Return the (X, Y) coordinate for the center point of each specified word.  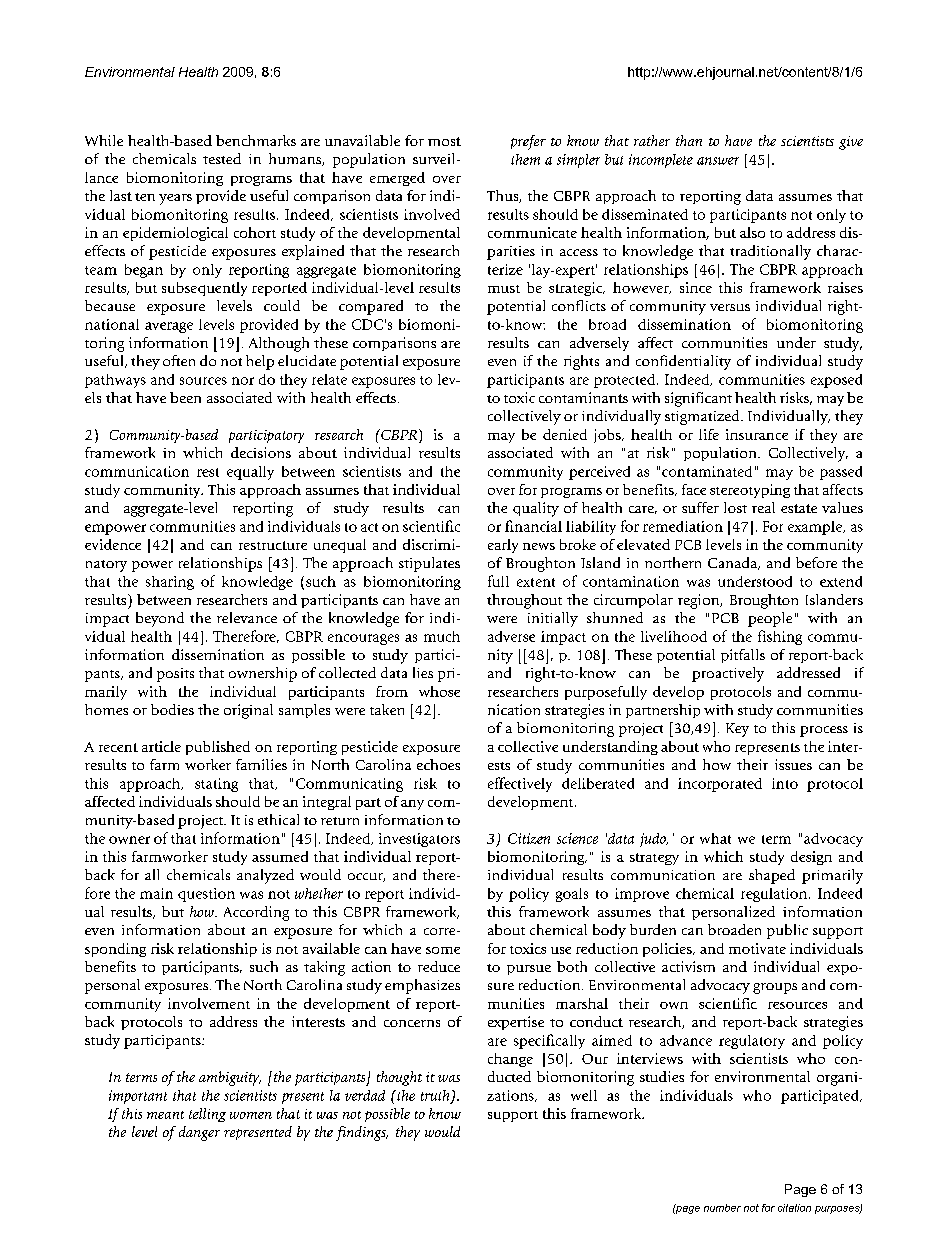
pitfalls (743, 656)
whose (439, 691)
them (525, 159)
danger (199, 1133)
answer (718, 161)
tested (222, 158)
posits (175, 675)
